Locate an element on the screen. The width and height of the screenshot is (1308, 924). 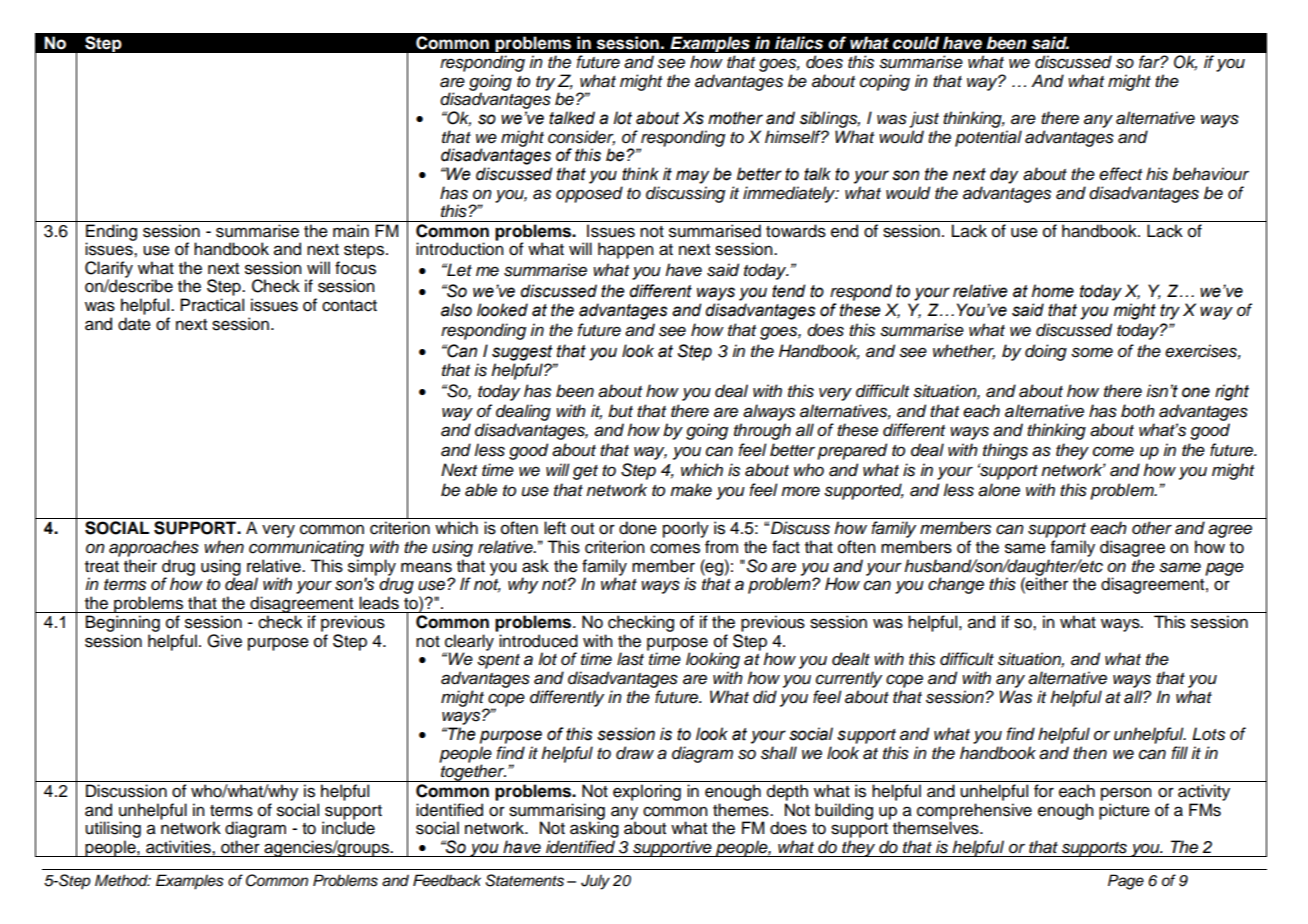
from is located at coordinates (721, 547).
